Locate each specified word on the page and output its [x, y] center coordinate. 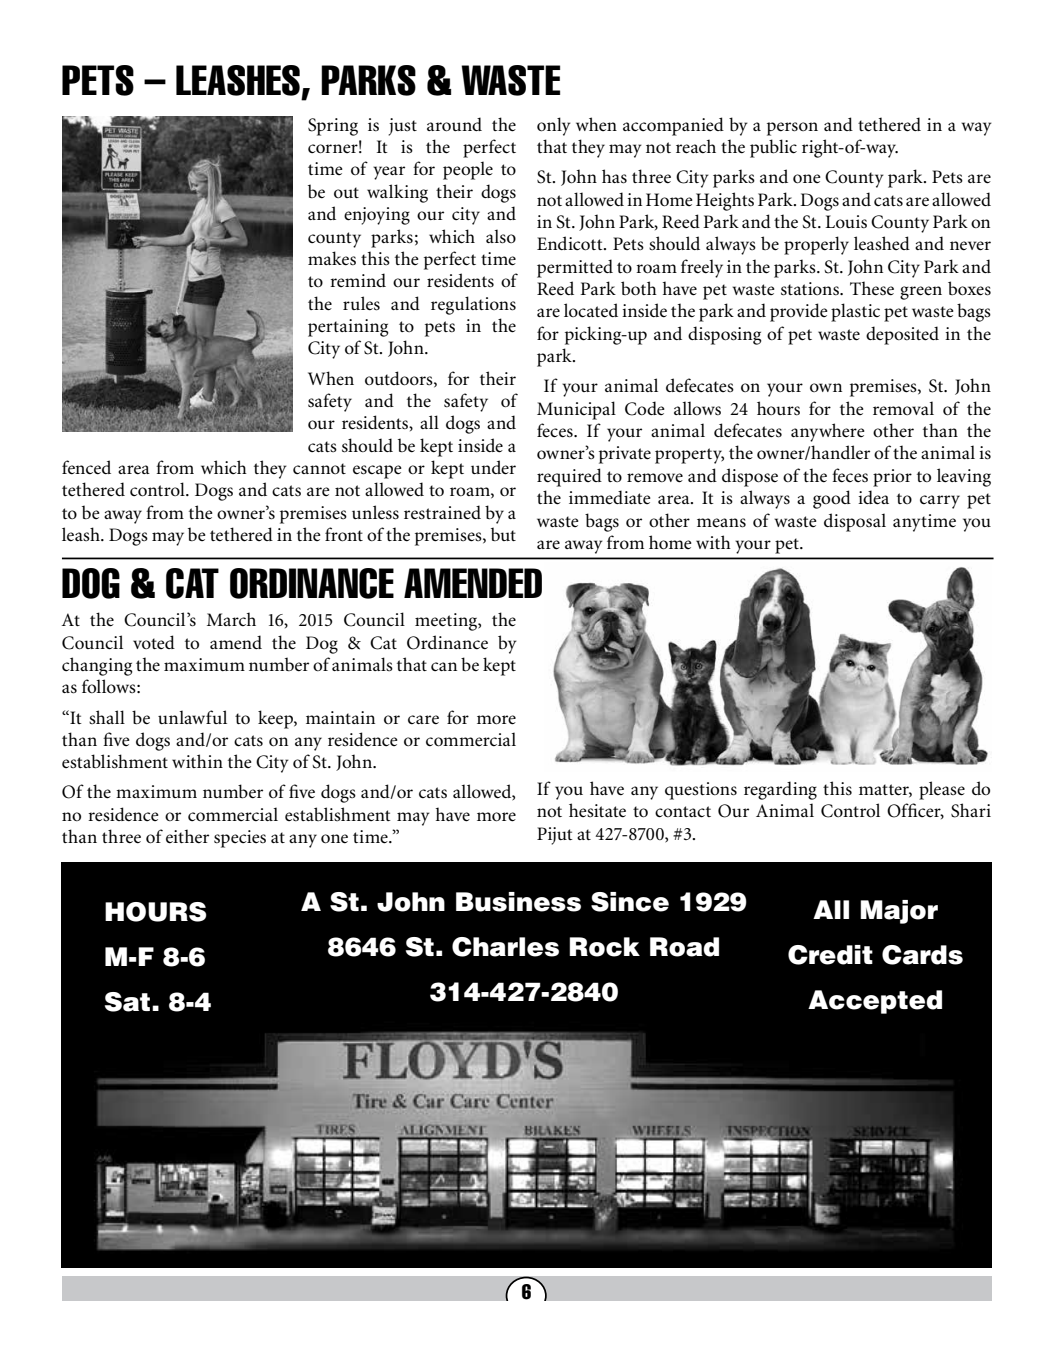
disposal [855, 522]
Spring [333, 127]
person [792, 129]
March [231, 619]
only [554, 126]
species [240, 839]
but [503, 534]
